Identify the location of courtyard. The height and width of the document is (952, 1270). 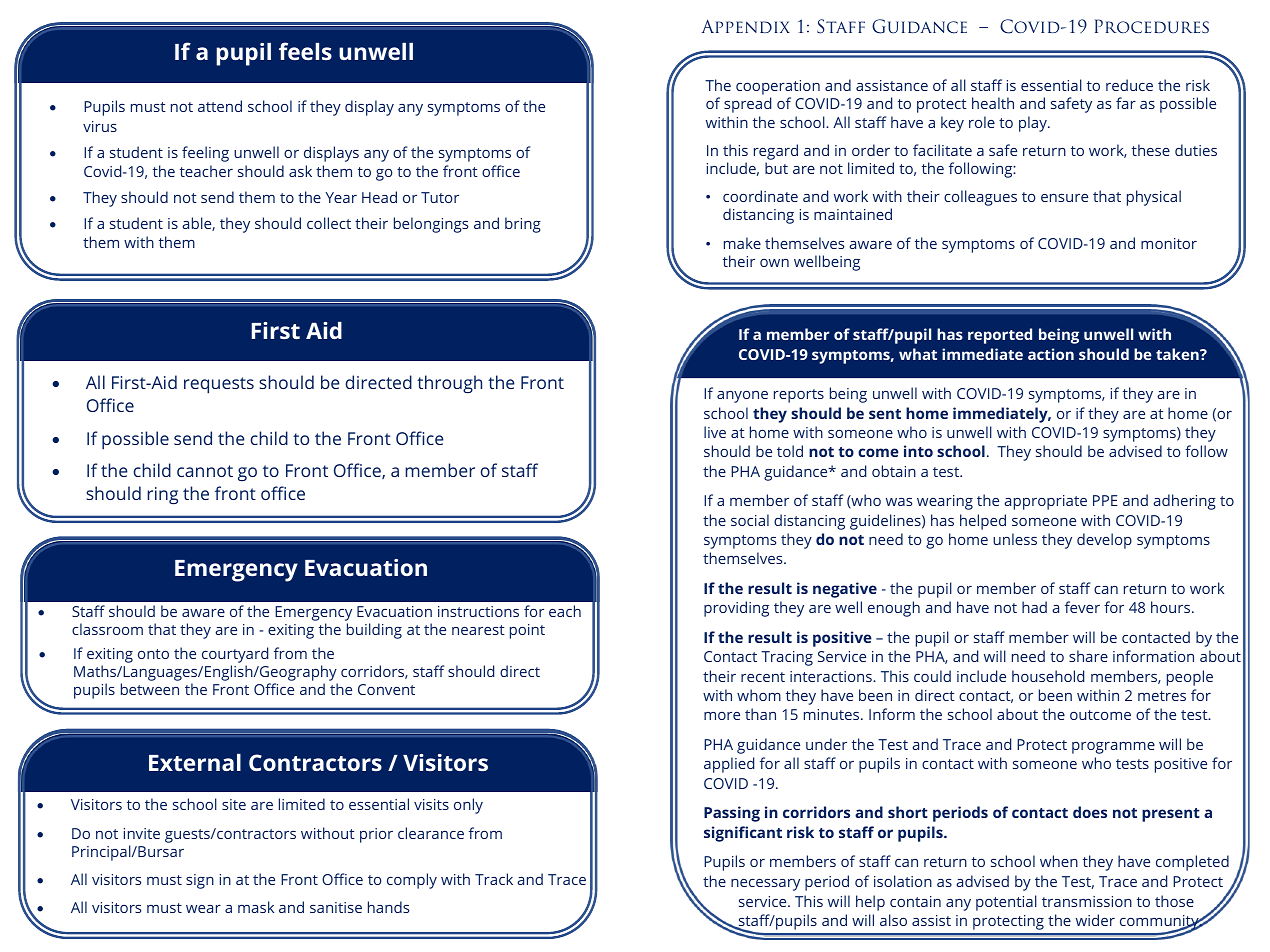
(235, 655).
